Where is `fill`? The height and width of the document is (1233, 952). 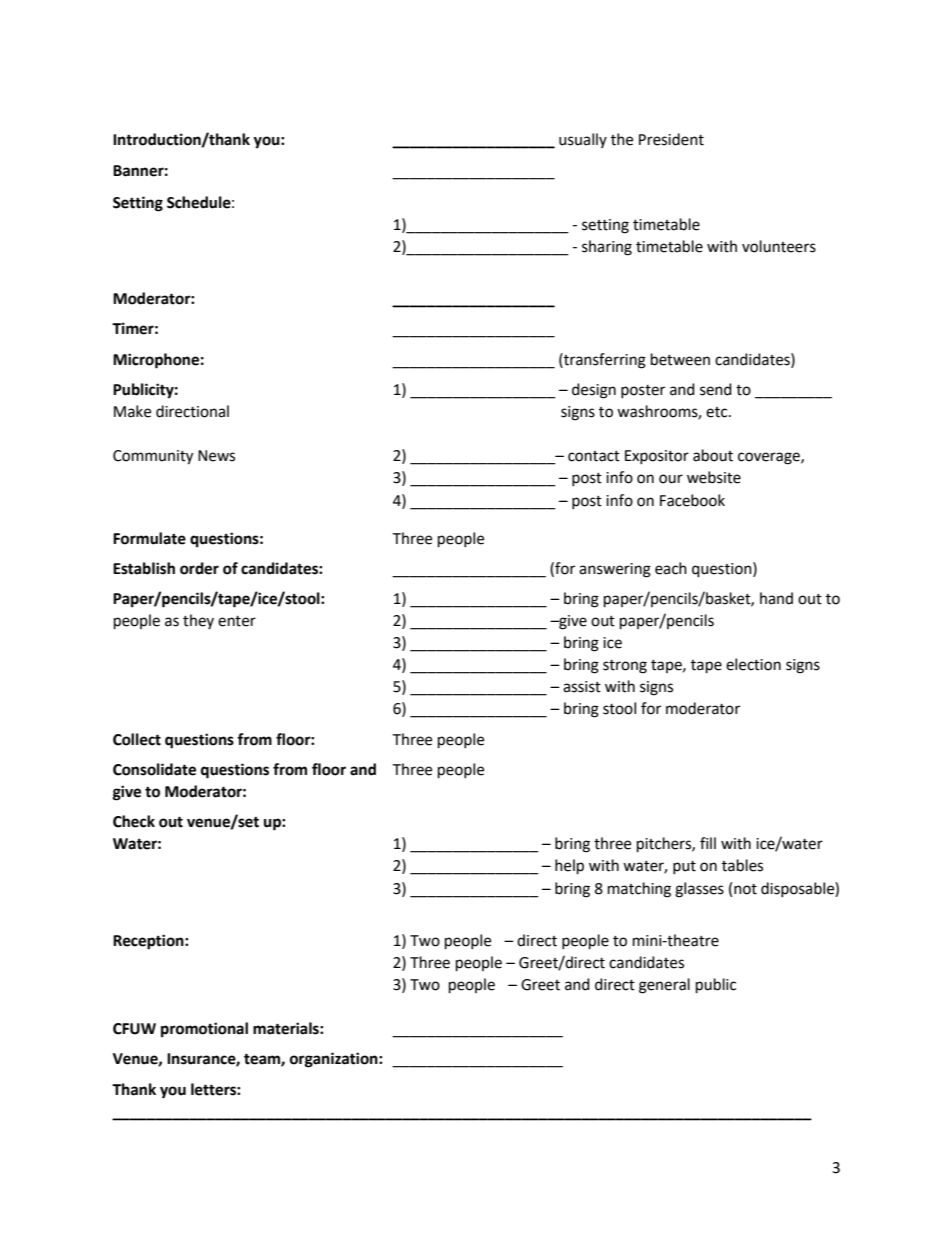
fill is located at coordinates (708, 843).
